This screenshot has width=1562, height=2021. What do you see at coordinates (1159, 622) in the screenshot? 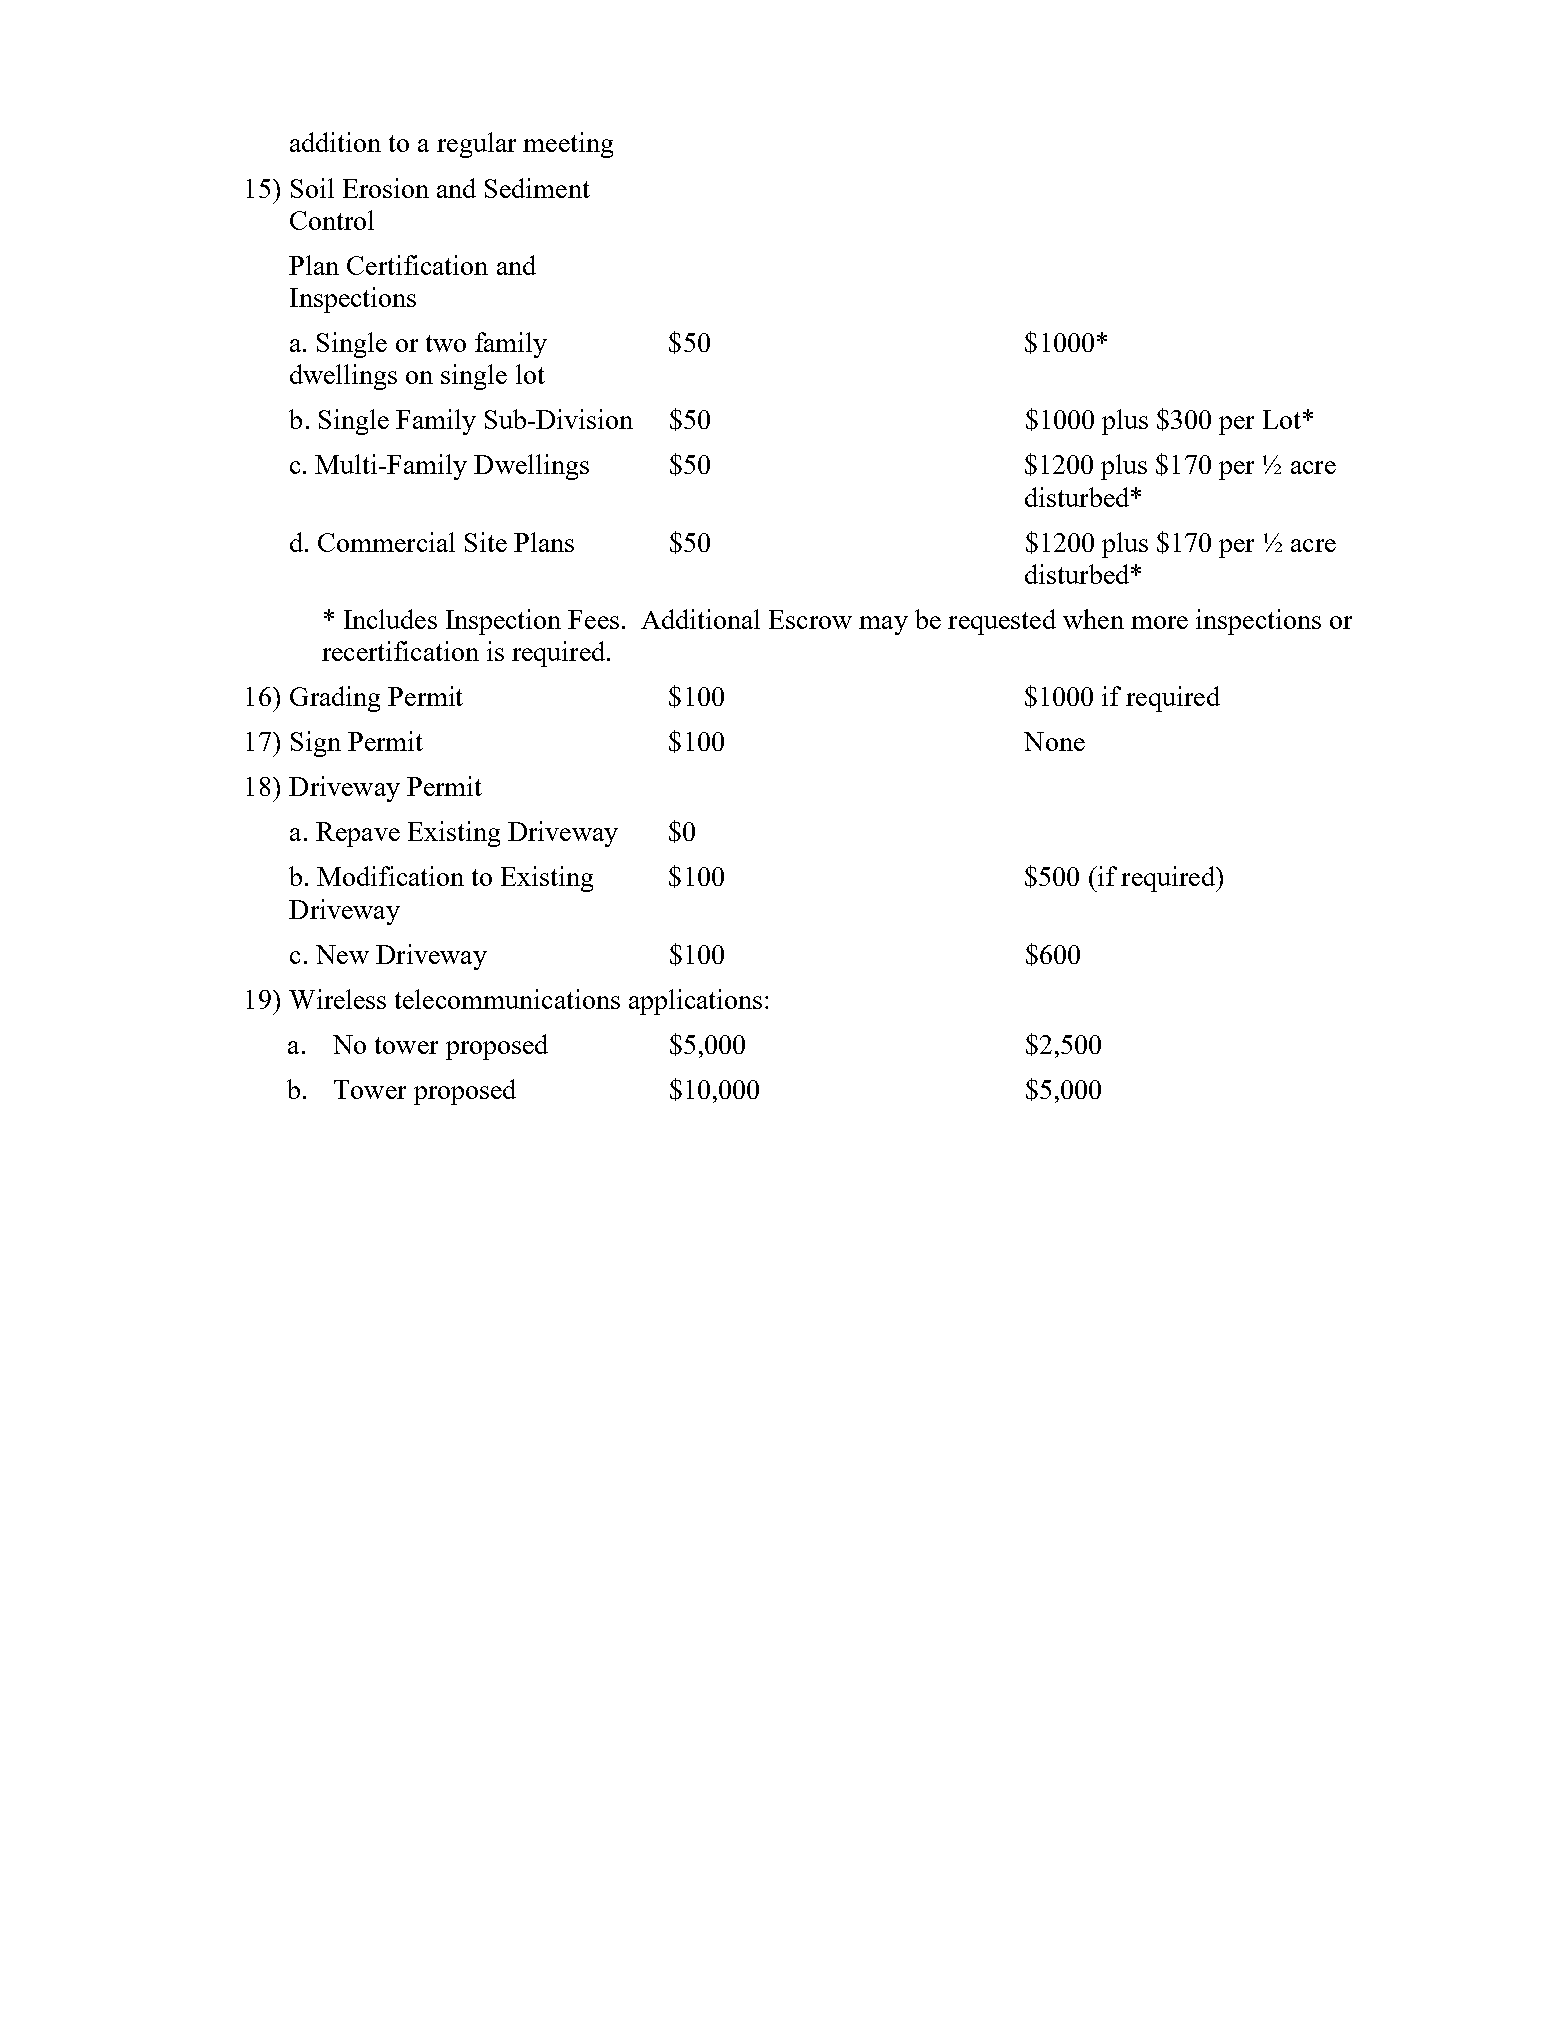
I see `more` at bounding box center [1159, 622].
